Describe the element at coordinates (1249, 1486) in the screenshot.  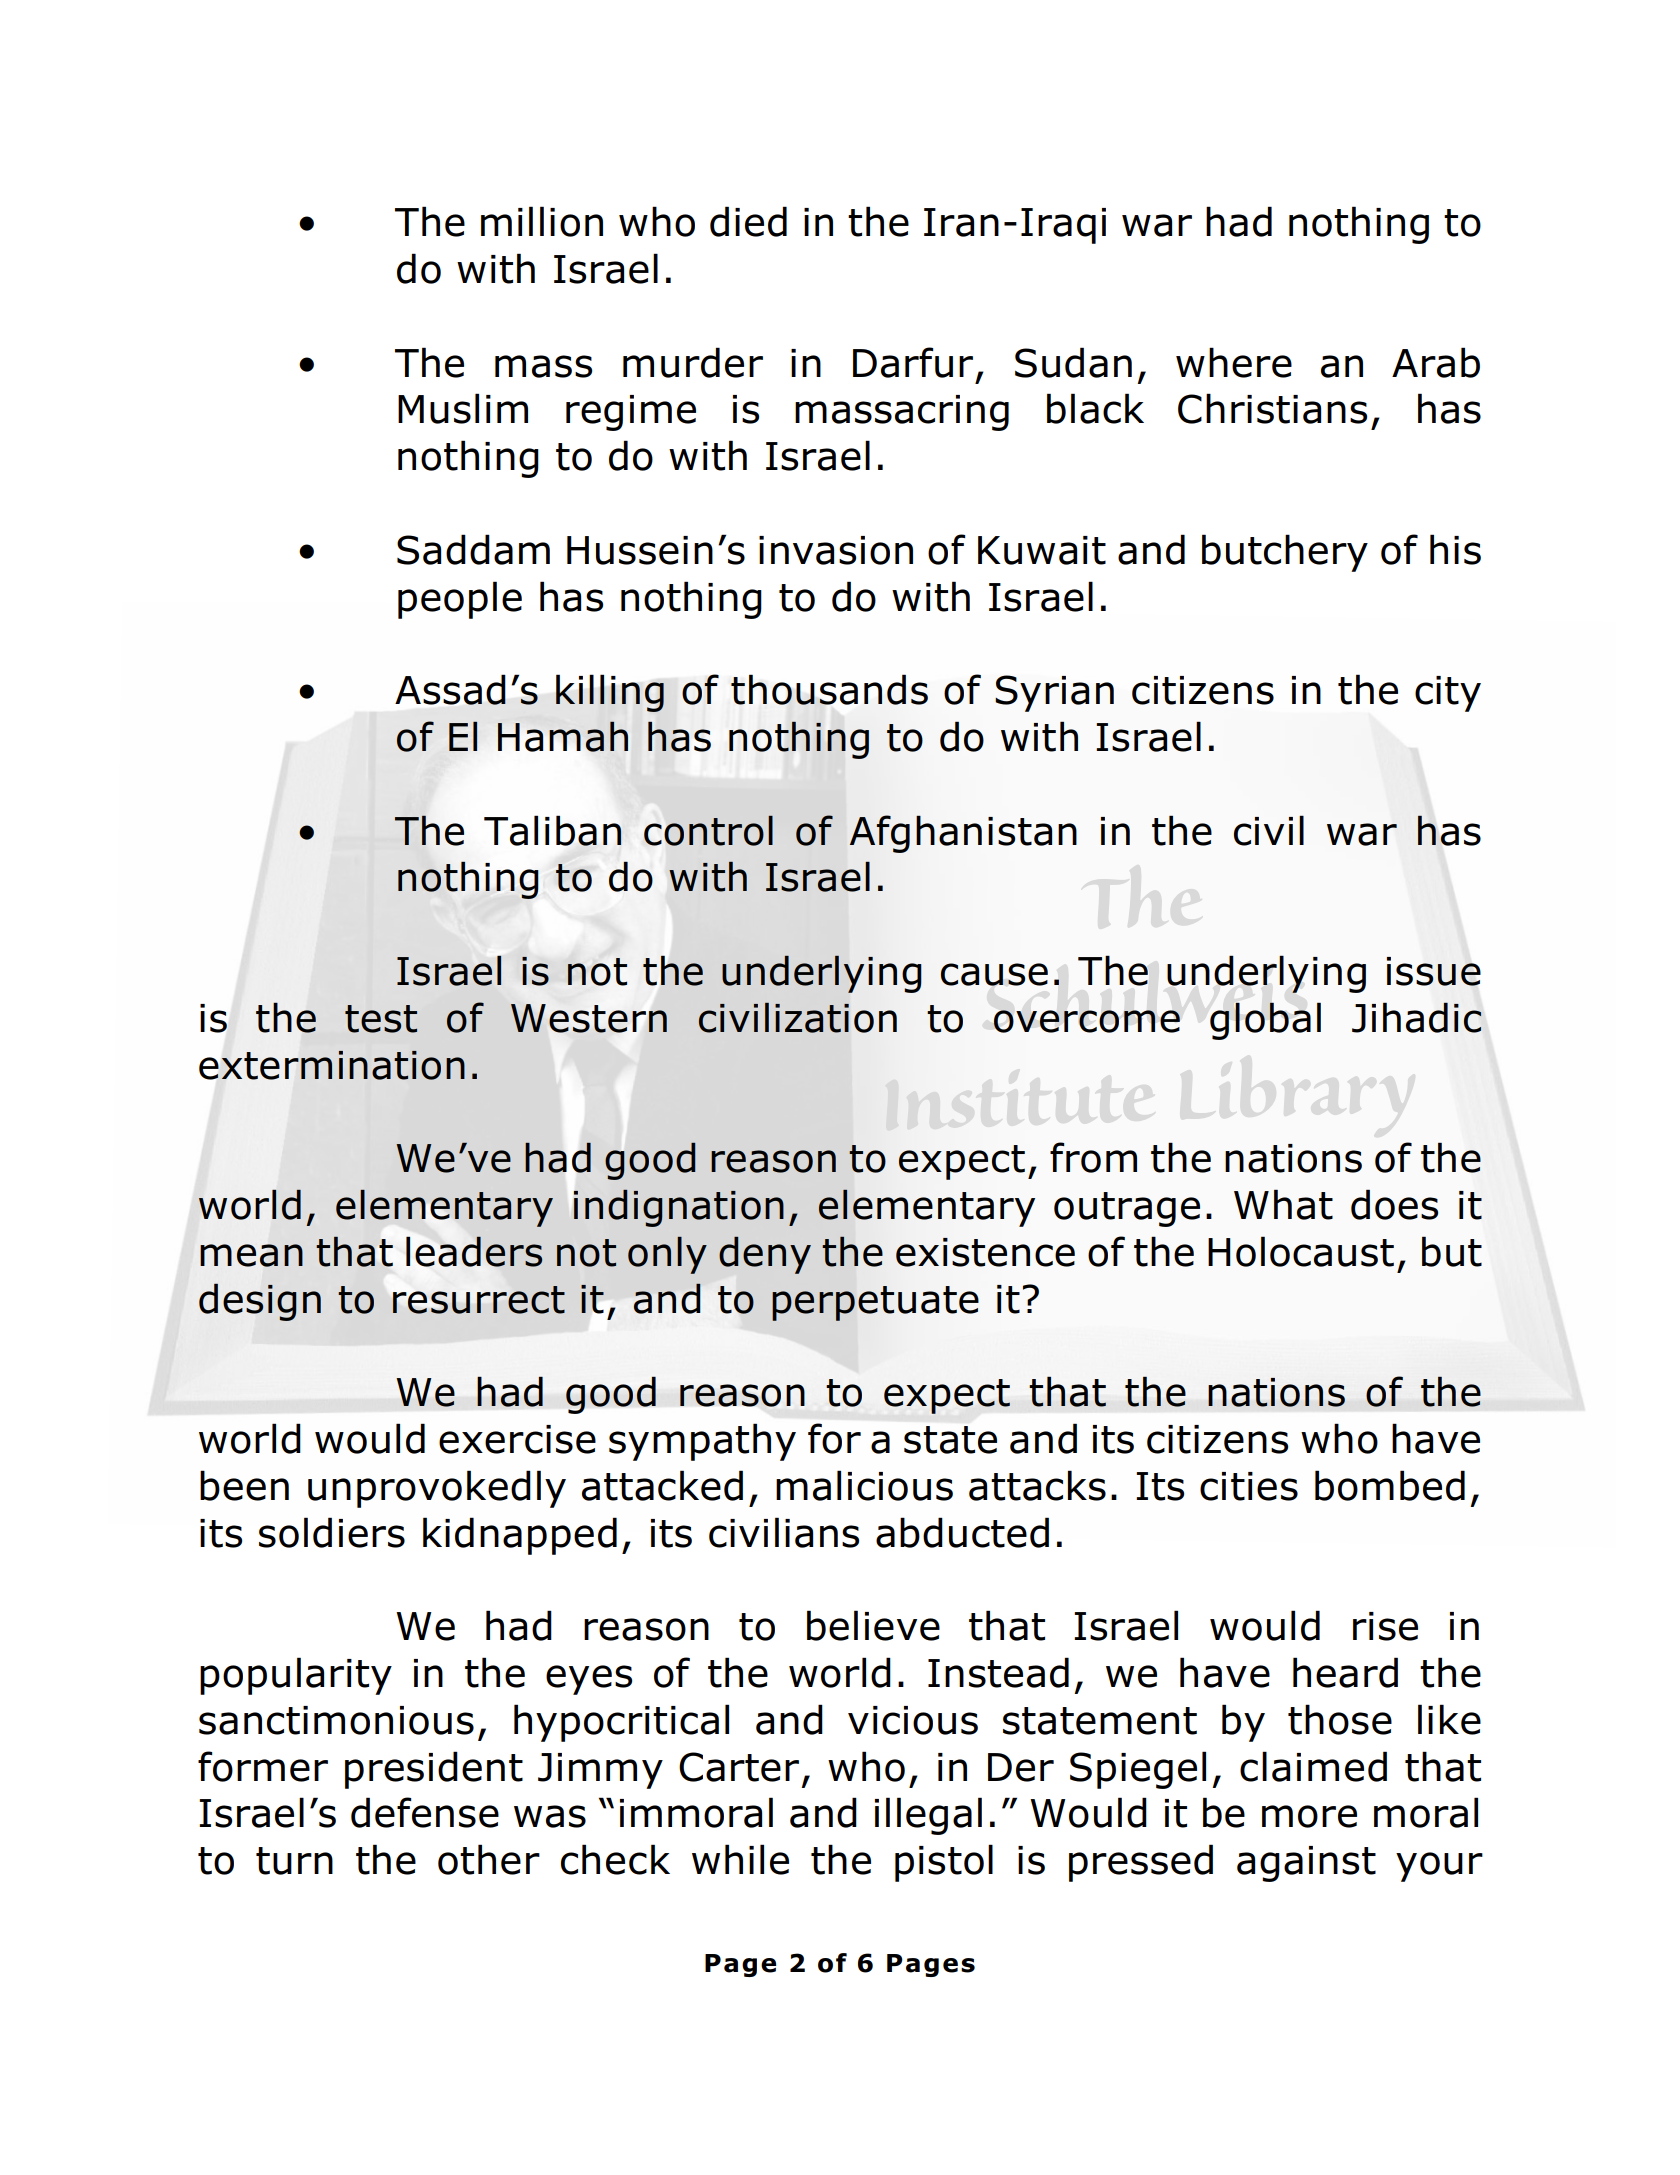
I see `cities` at that location.
